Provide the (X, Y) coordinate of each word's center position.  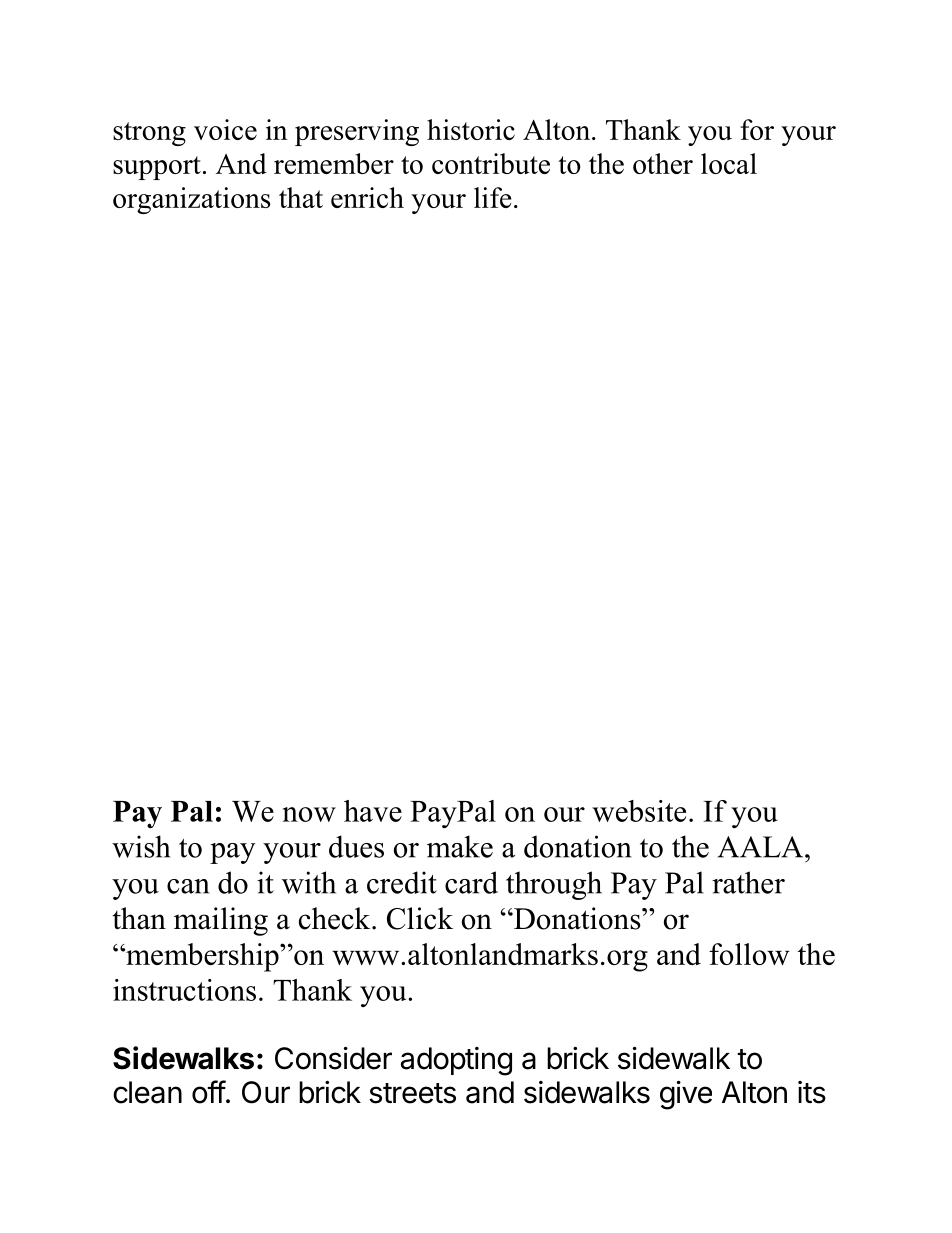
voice (225, 129)
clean (147, 1092)
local (729, 163)
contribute (491, 163)
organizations (191, 200)
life (493, 197)
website (639, 811)
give (686, 1095)
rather (748, 882)
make (460, 846)
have (373, 811)
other (663, 163)
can (188, 886)
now (309, 814)
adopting (456, 1061)
